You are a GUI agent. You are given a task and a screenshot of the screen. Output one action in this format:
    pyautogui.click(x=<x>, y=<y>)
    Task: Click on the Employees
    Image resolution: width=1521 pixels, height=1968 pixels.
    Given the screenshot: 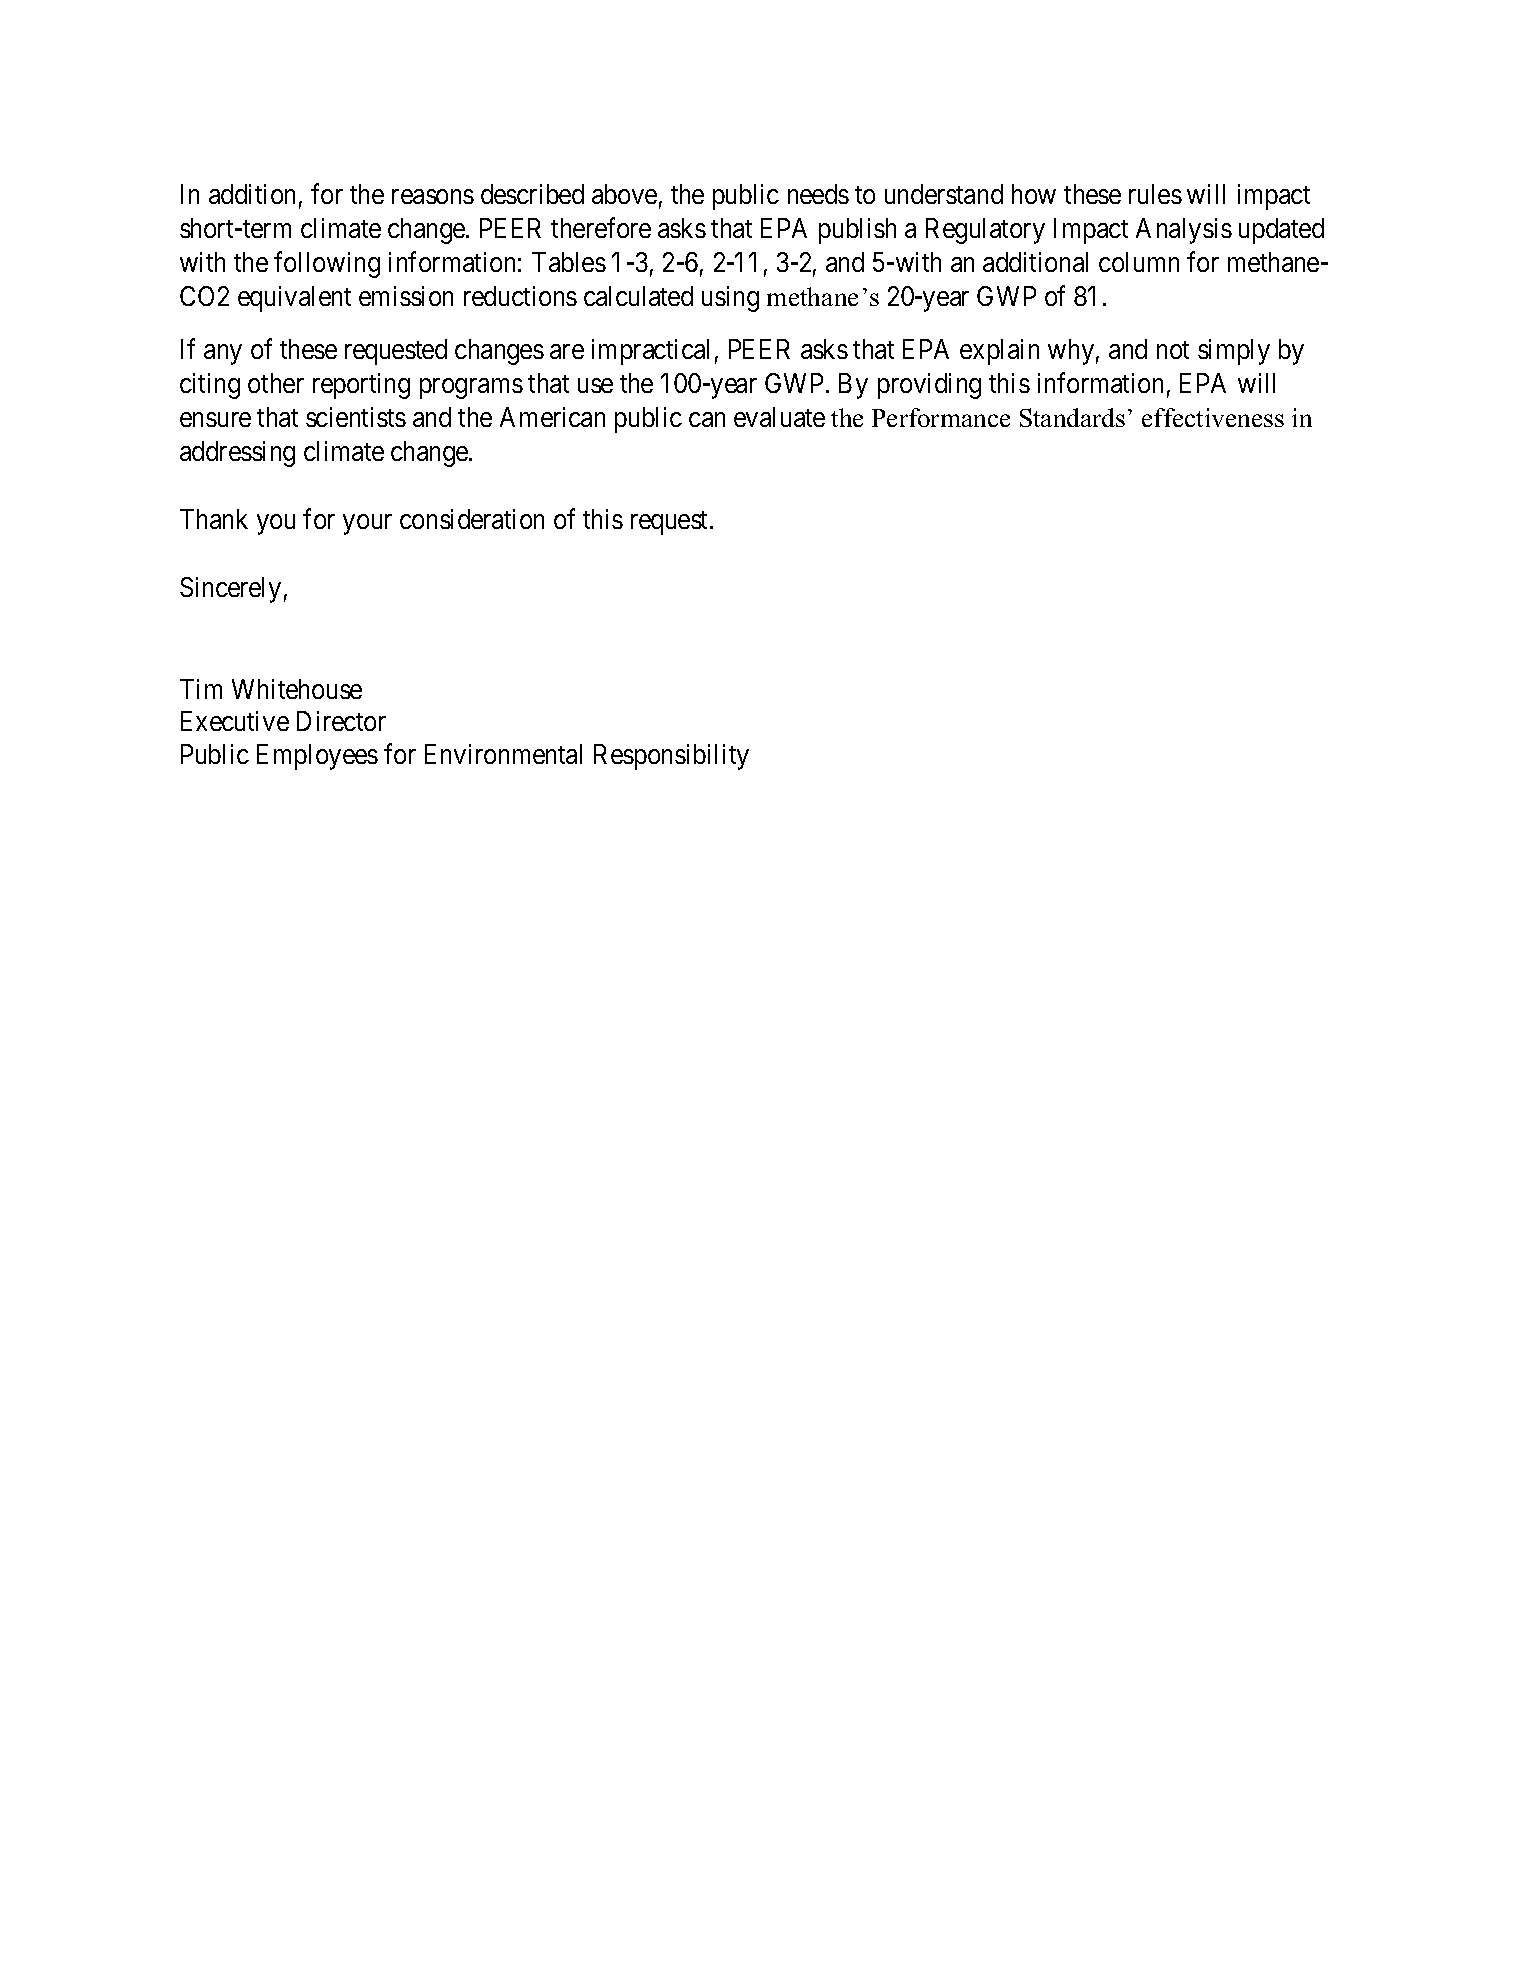 What is the action you would take?
    pyautogui.click(x=317, y=757)
